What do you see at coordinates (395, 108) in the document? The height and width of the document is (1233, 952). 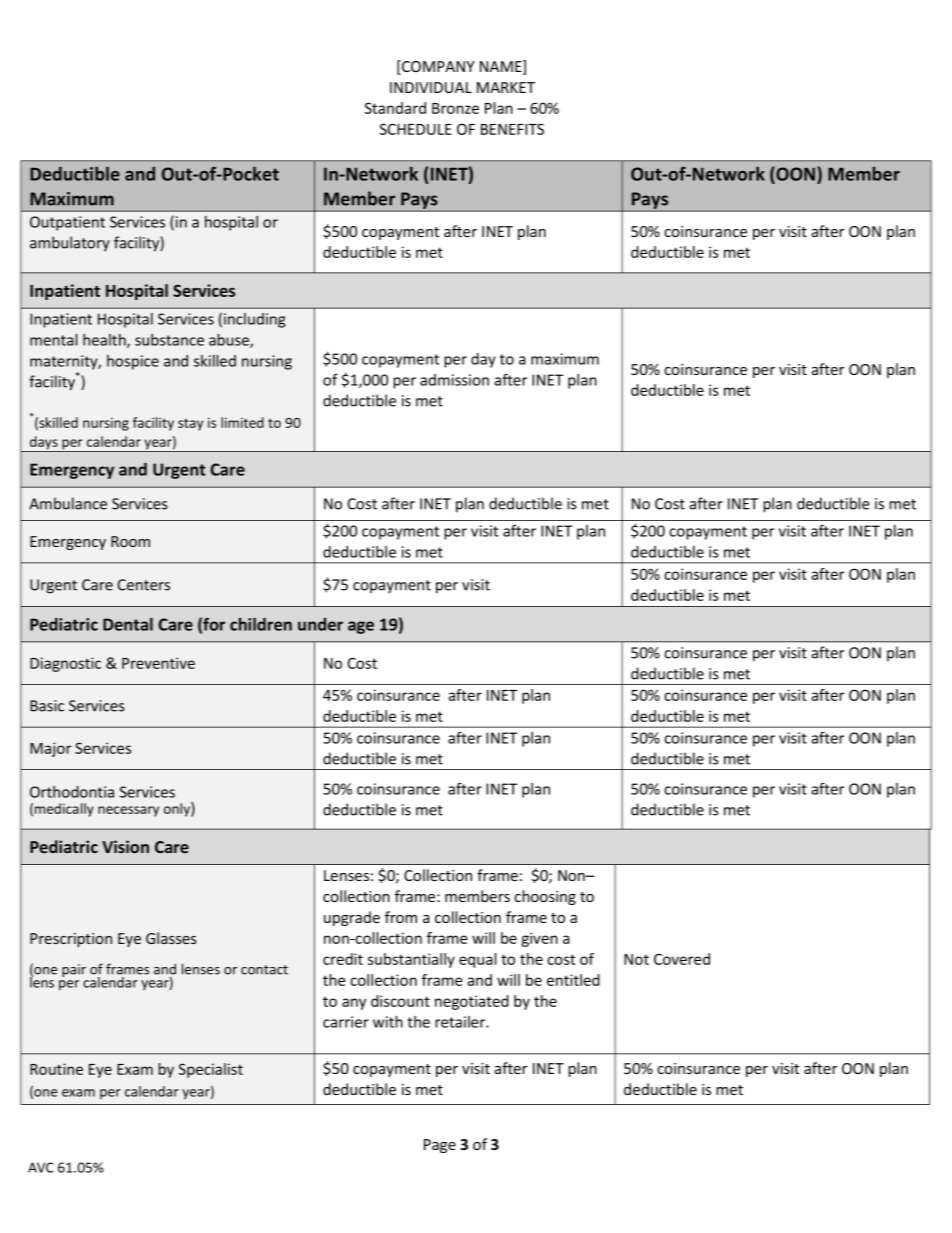 I see `Standard` at bounding box center [395, 108].
